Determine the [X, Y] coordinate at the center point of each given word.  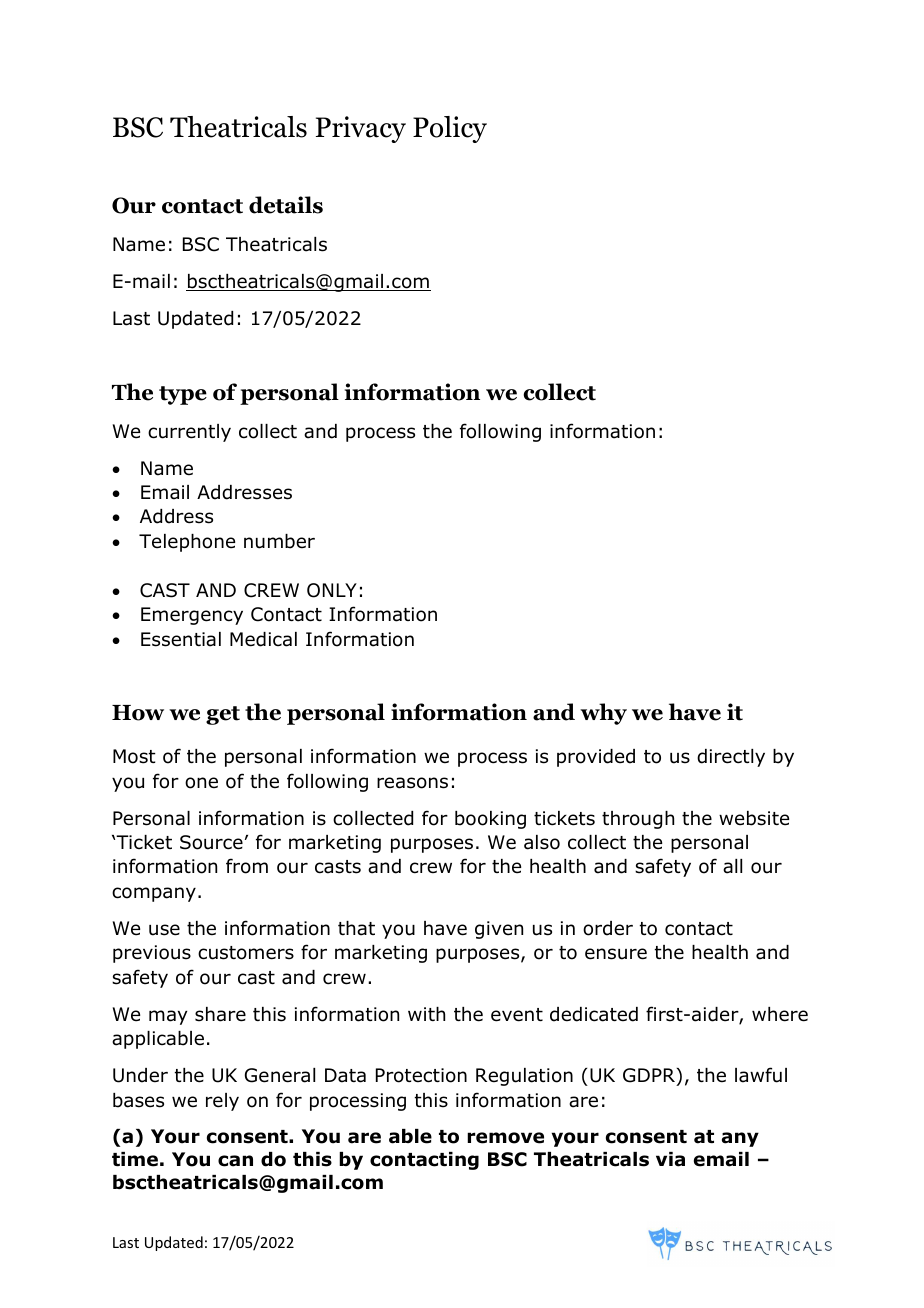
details [286, 205]
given [499, 930]
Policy [450, 129]
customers [246, 953]
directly [731, 758]
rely [222, 1102]
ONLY [332, 590]
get [223, 715]
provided [596, 758]
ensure [616, 954]
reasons [412, 783]
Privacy [361, 129]
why [603, 714]
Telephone [187, 543]
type [183, 395]
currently [189, 433]
